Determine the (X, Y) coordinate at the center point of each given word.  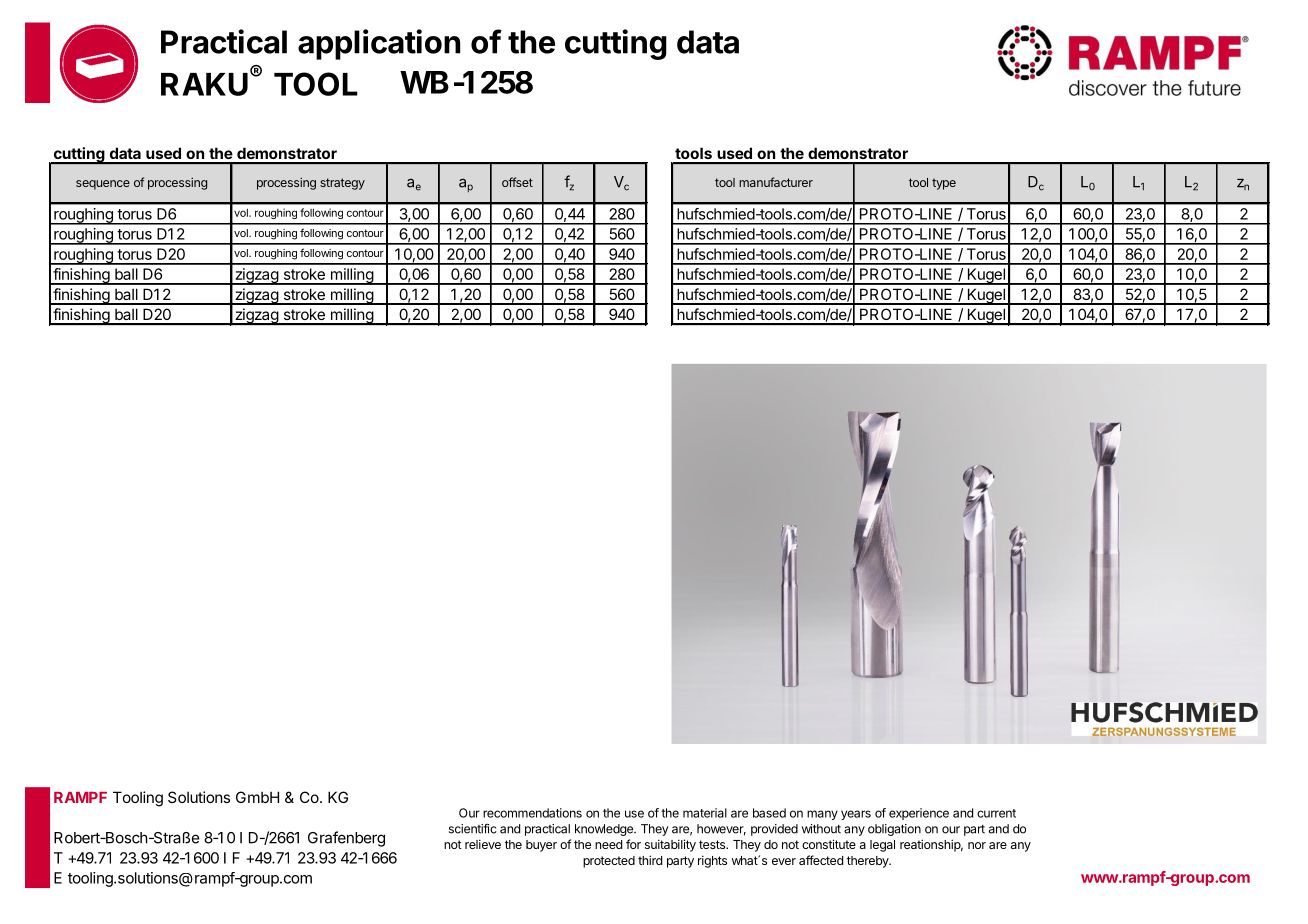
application (379, 44)
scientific (473, 829)
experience (919, 814)
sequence (103, 185)
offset (517, 182)
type (944, 184)
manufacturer (776, 182)
